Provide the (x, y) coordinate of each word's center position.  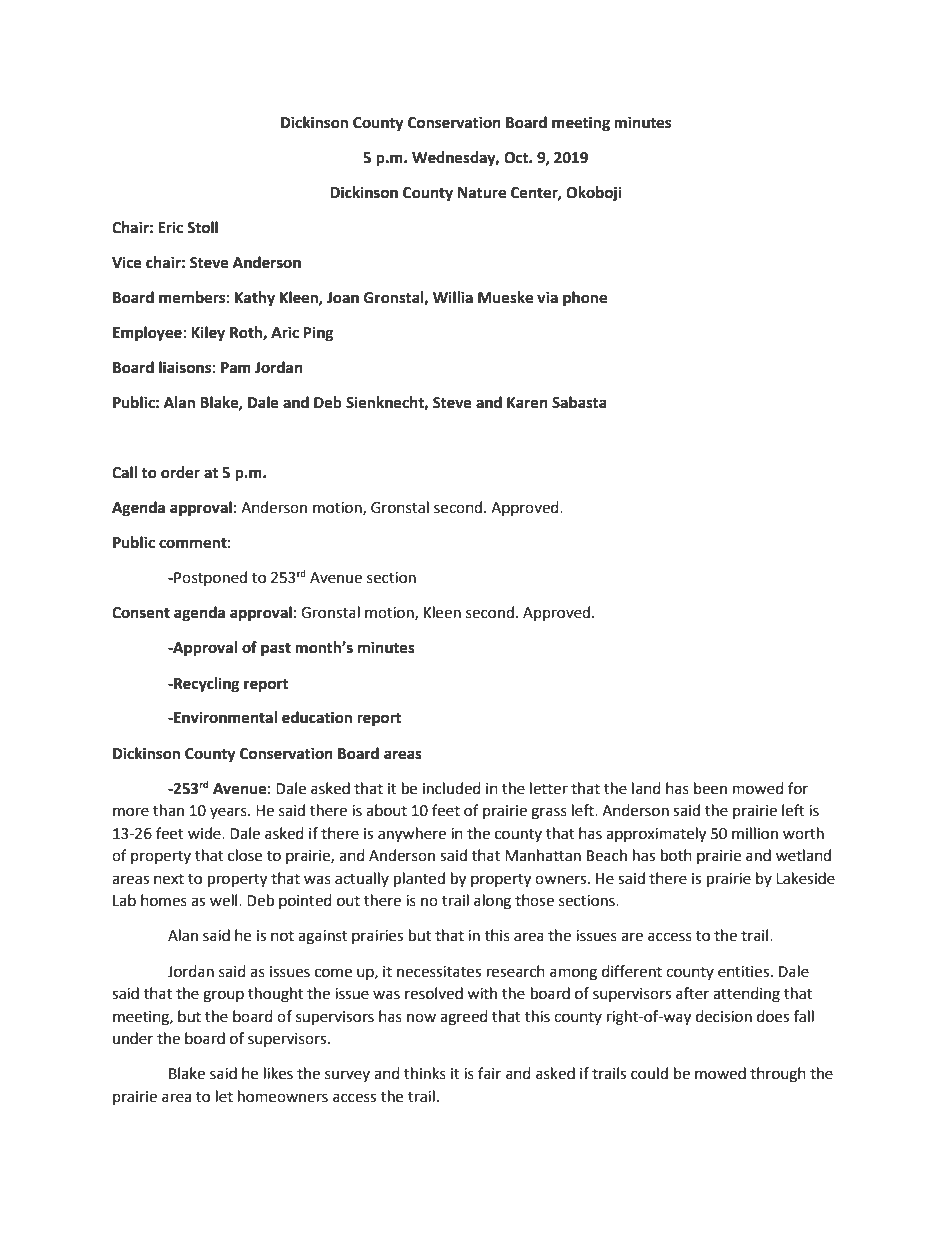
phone (585, 299)
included (452, 788)
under (133, 1038)
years (229, 813)
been (710, 788)
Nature (482, 193)
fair (489, 1073)
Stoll (202, 227)
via (547, 297)
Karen (527, 403)
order (180, 472)
